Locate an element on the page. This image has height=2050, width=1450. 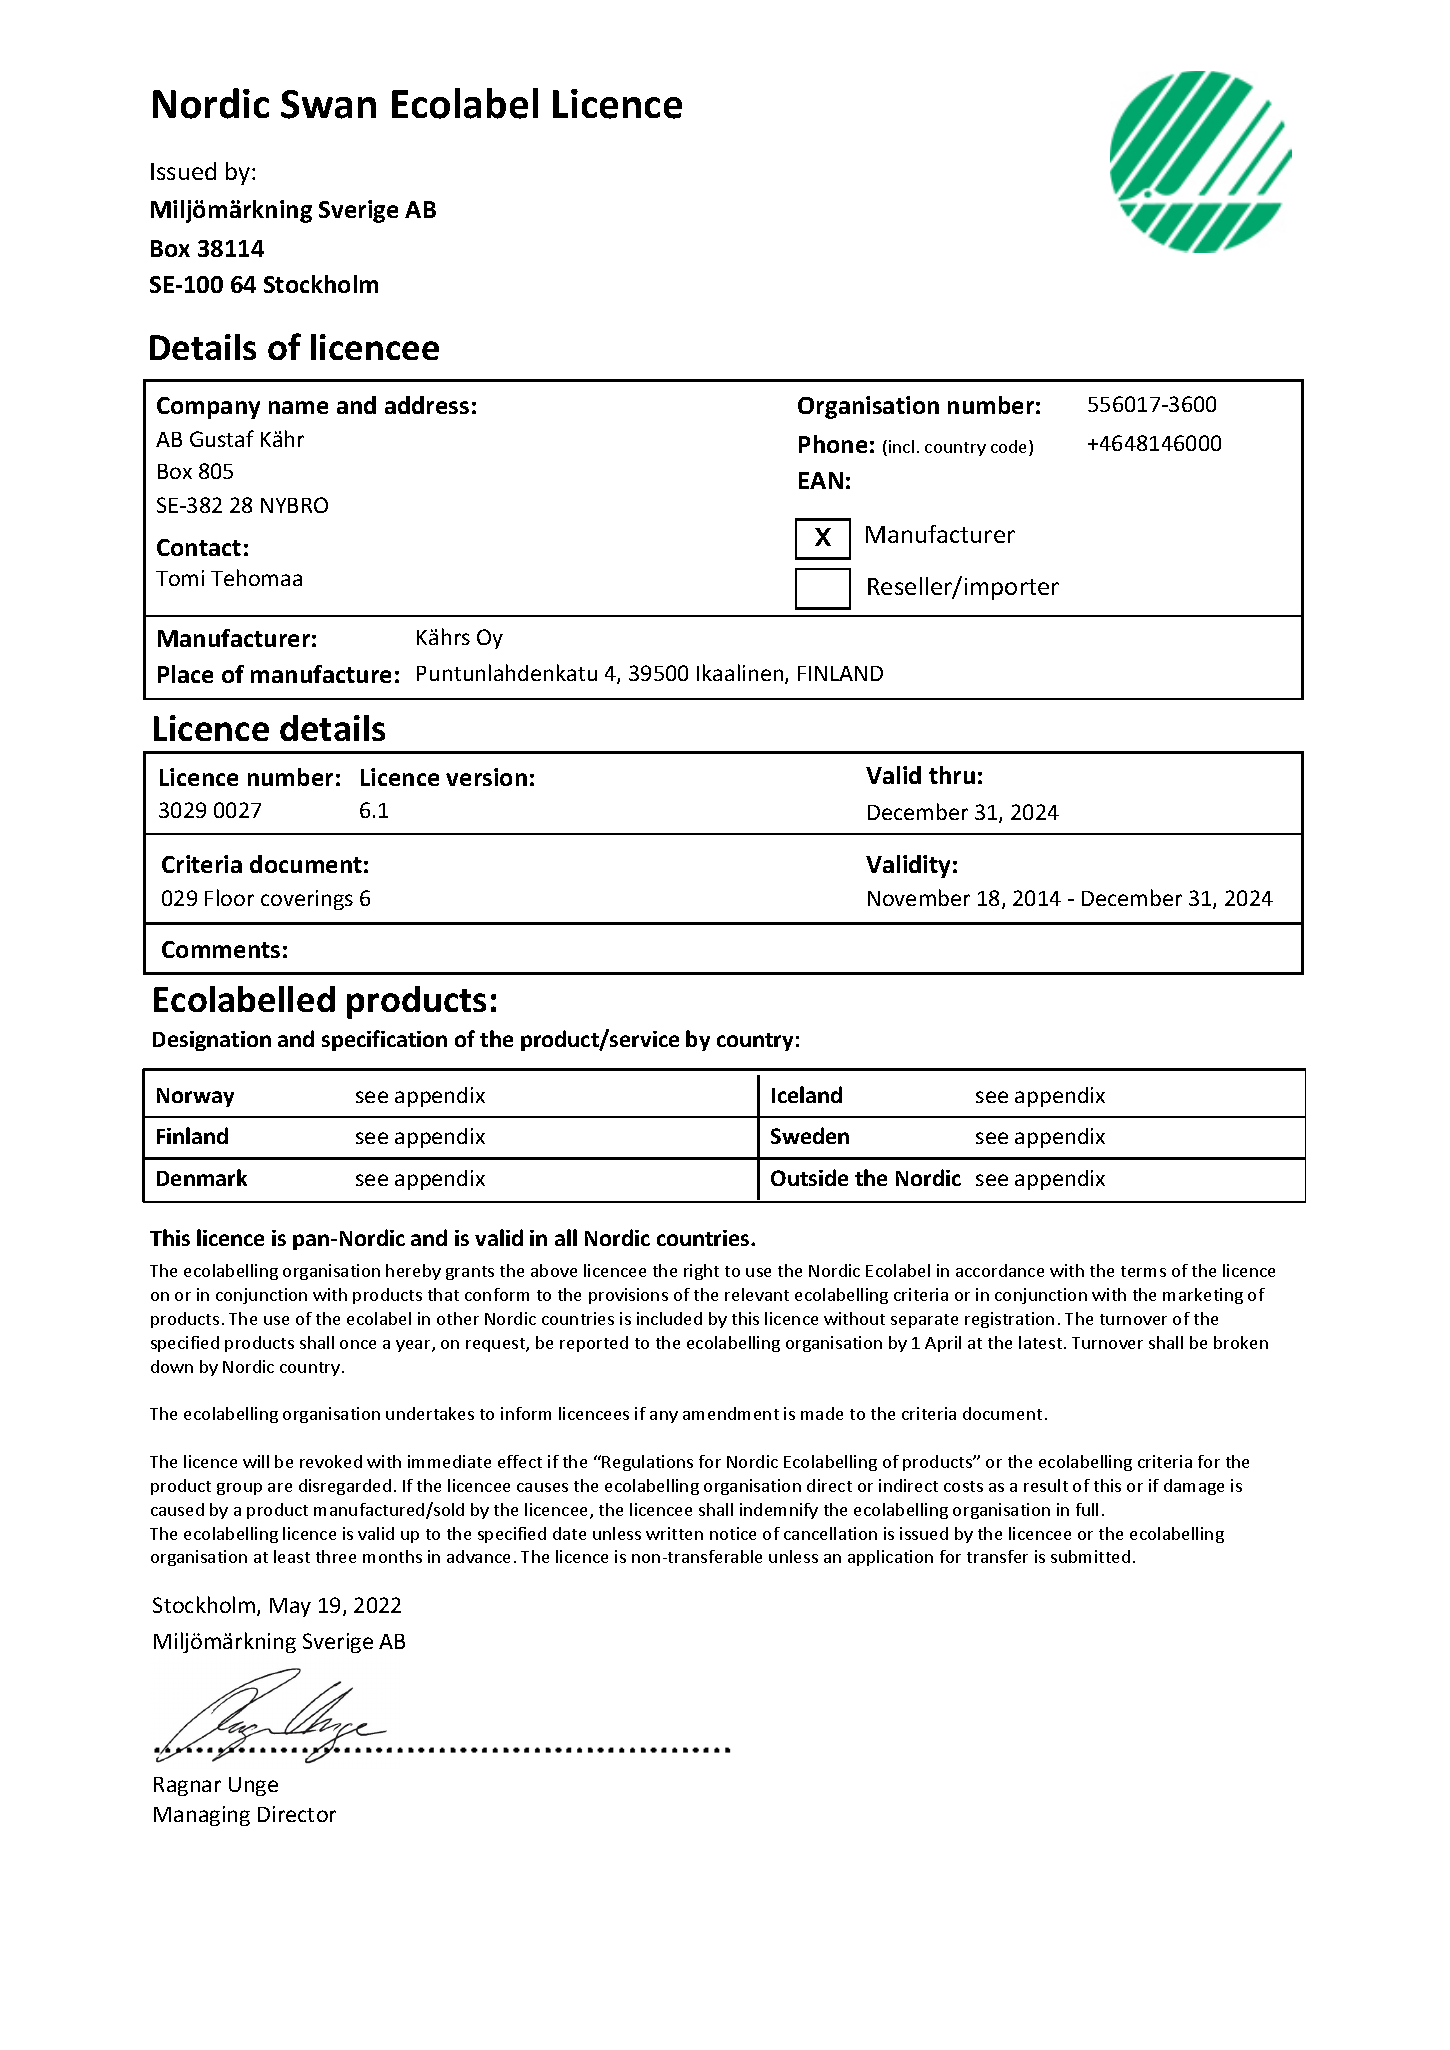
thru is located at coordinates (952, 775).
